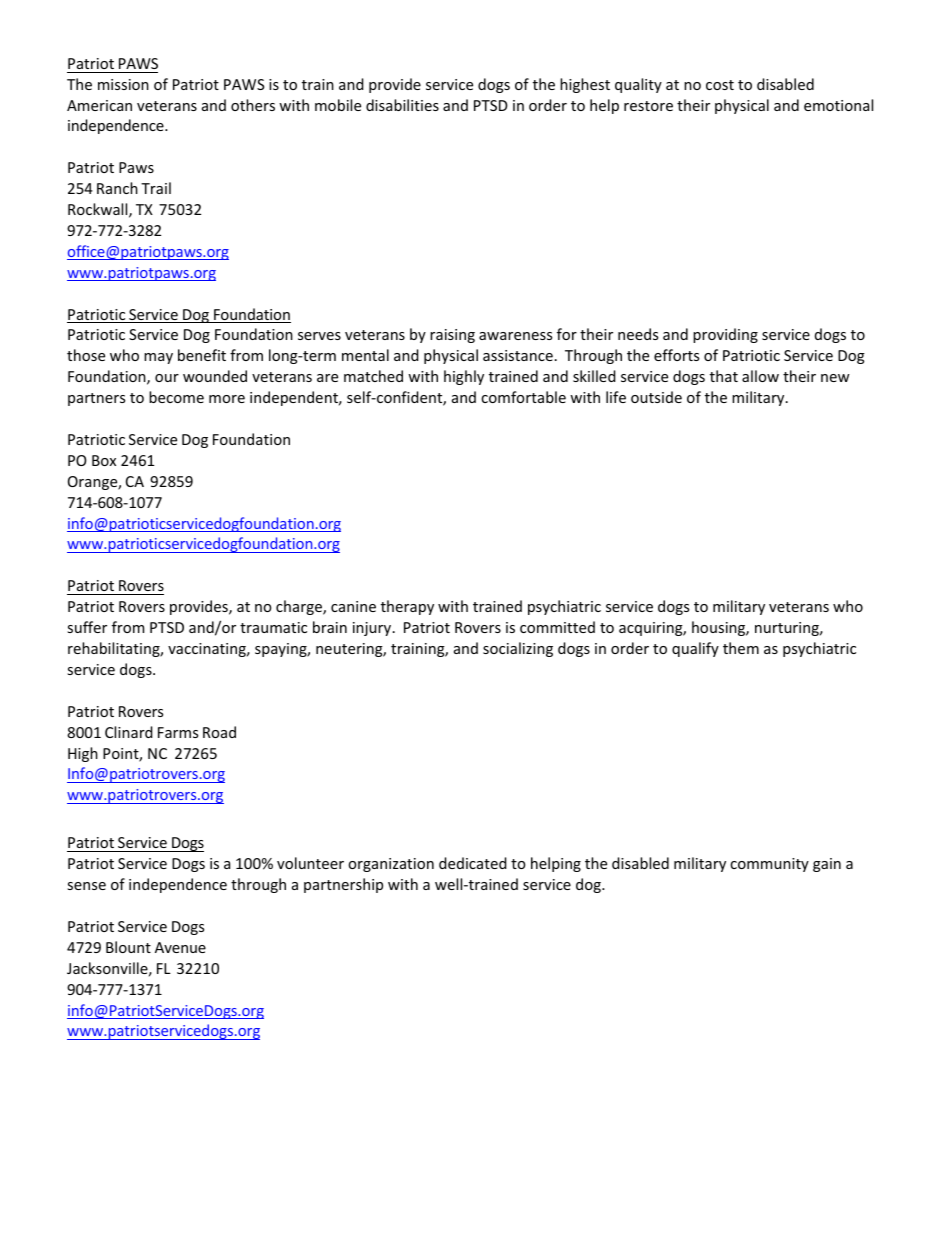  Describe the element at coordinates (402, 105) in the document. I see `disabilities` at that location.
